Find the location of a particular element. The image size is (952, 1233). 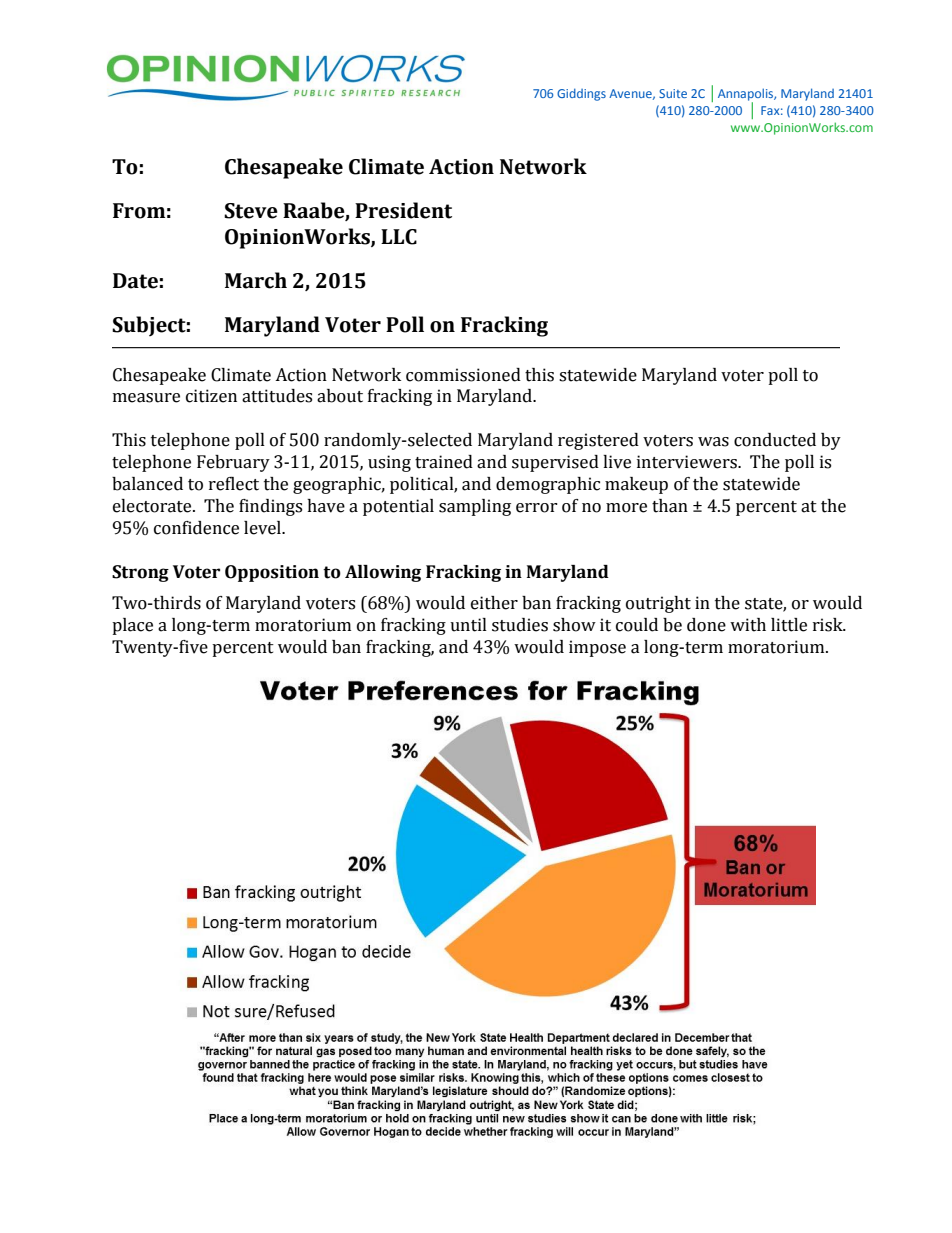

place is located at coordinates (132, 626).
